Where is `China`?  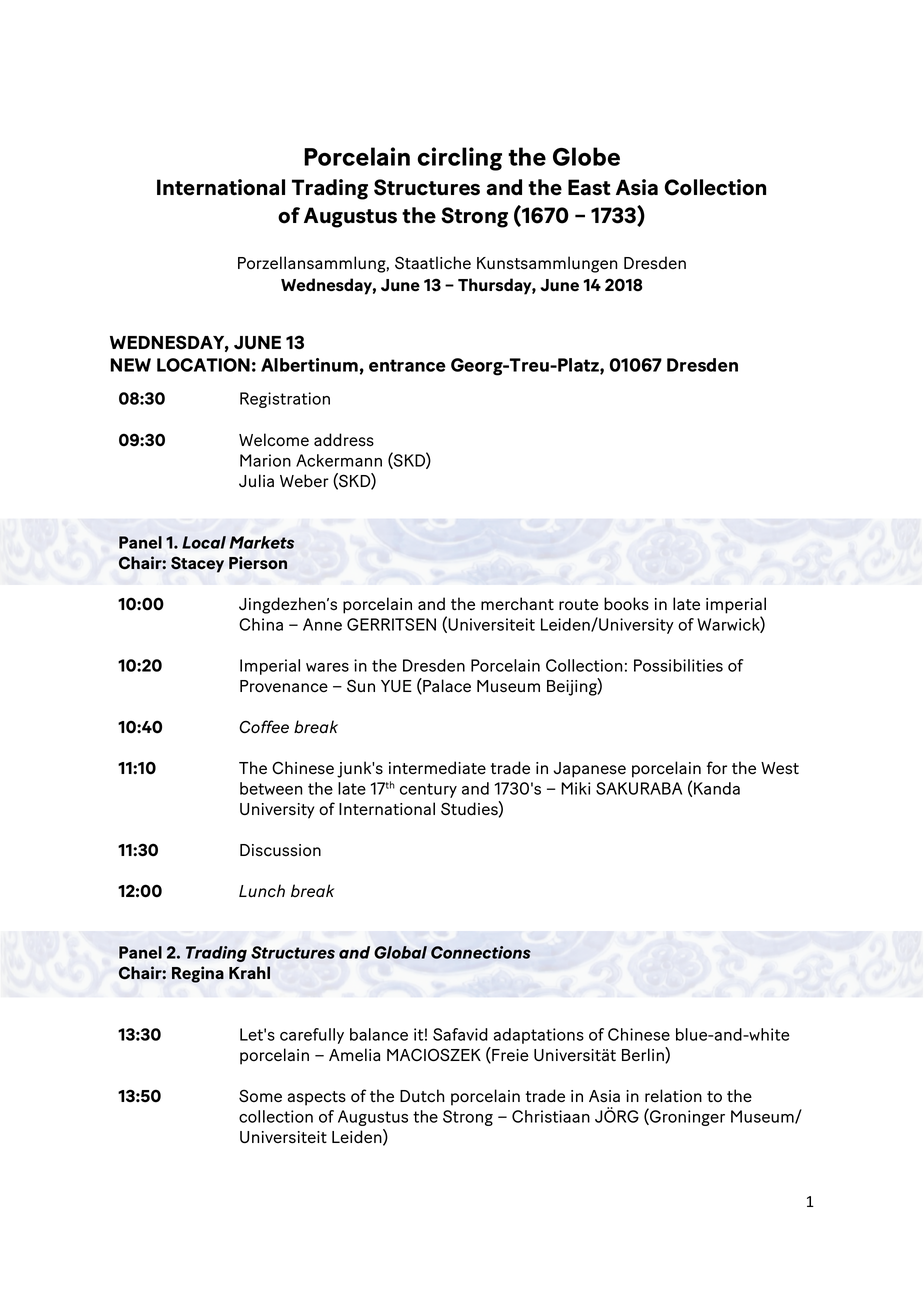
China is located at coordinates (261, 624).
